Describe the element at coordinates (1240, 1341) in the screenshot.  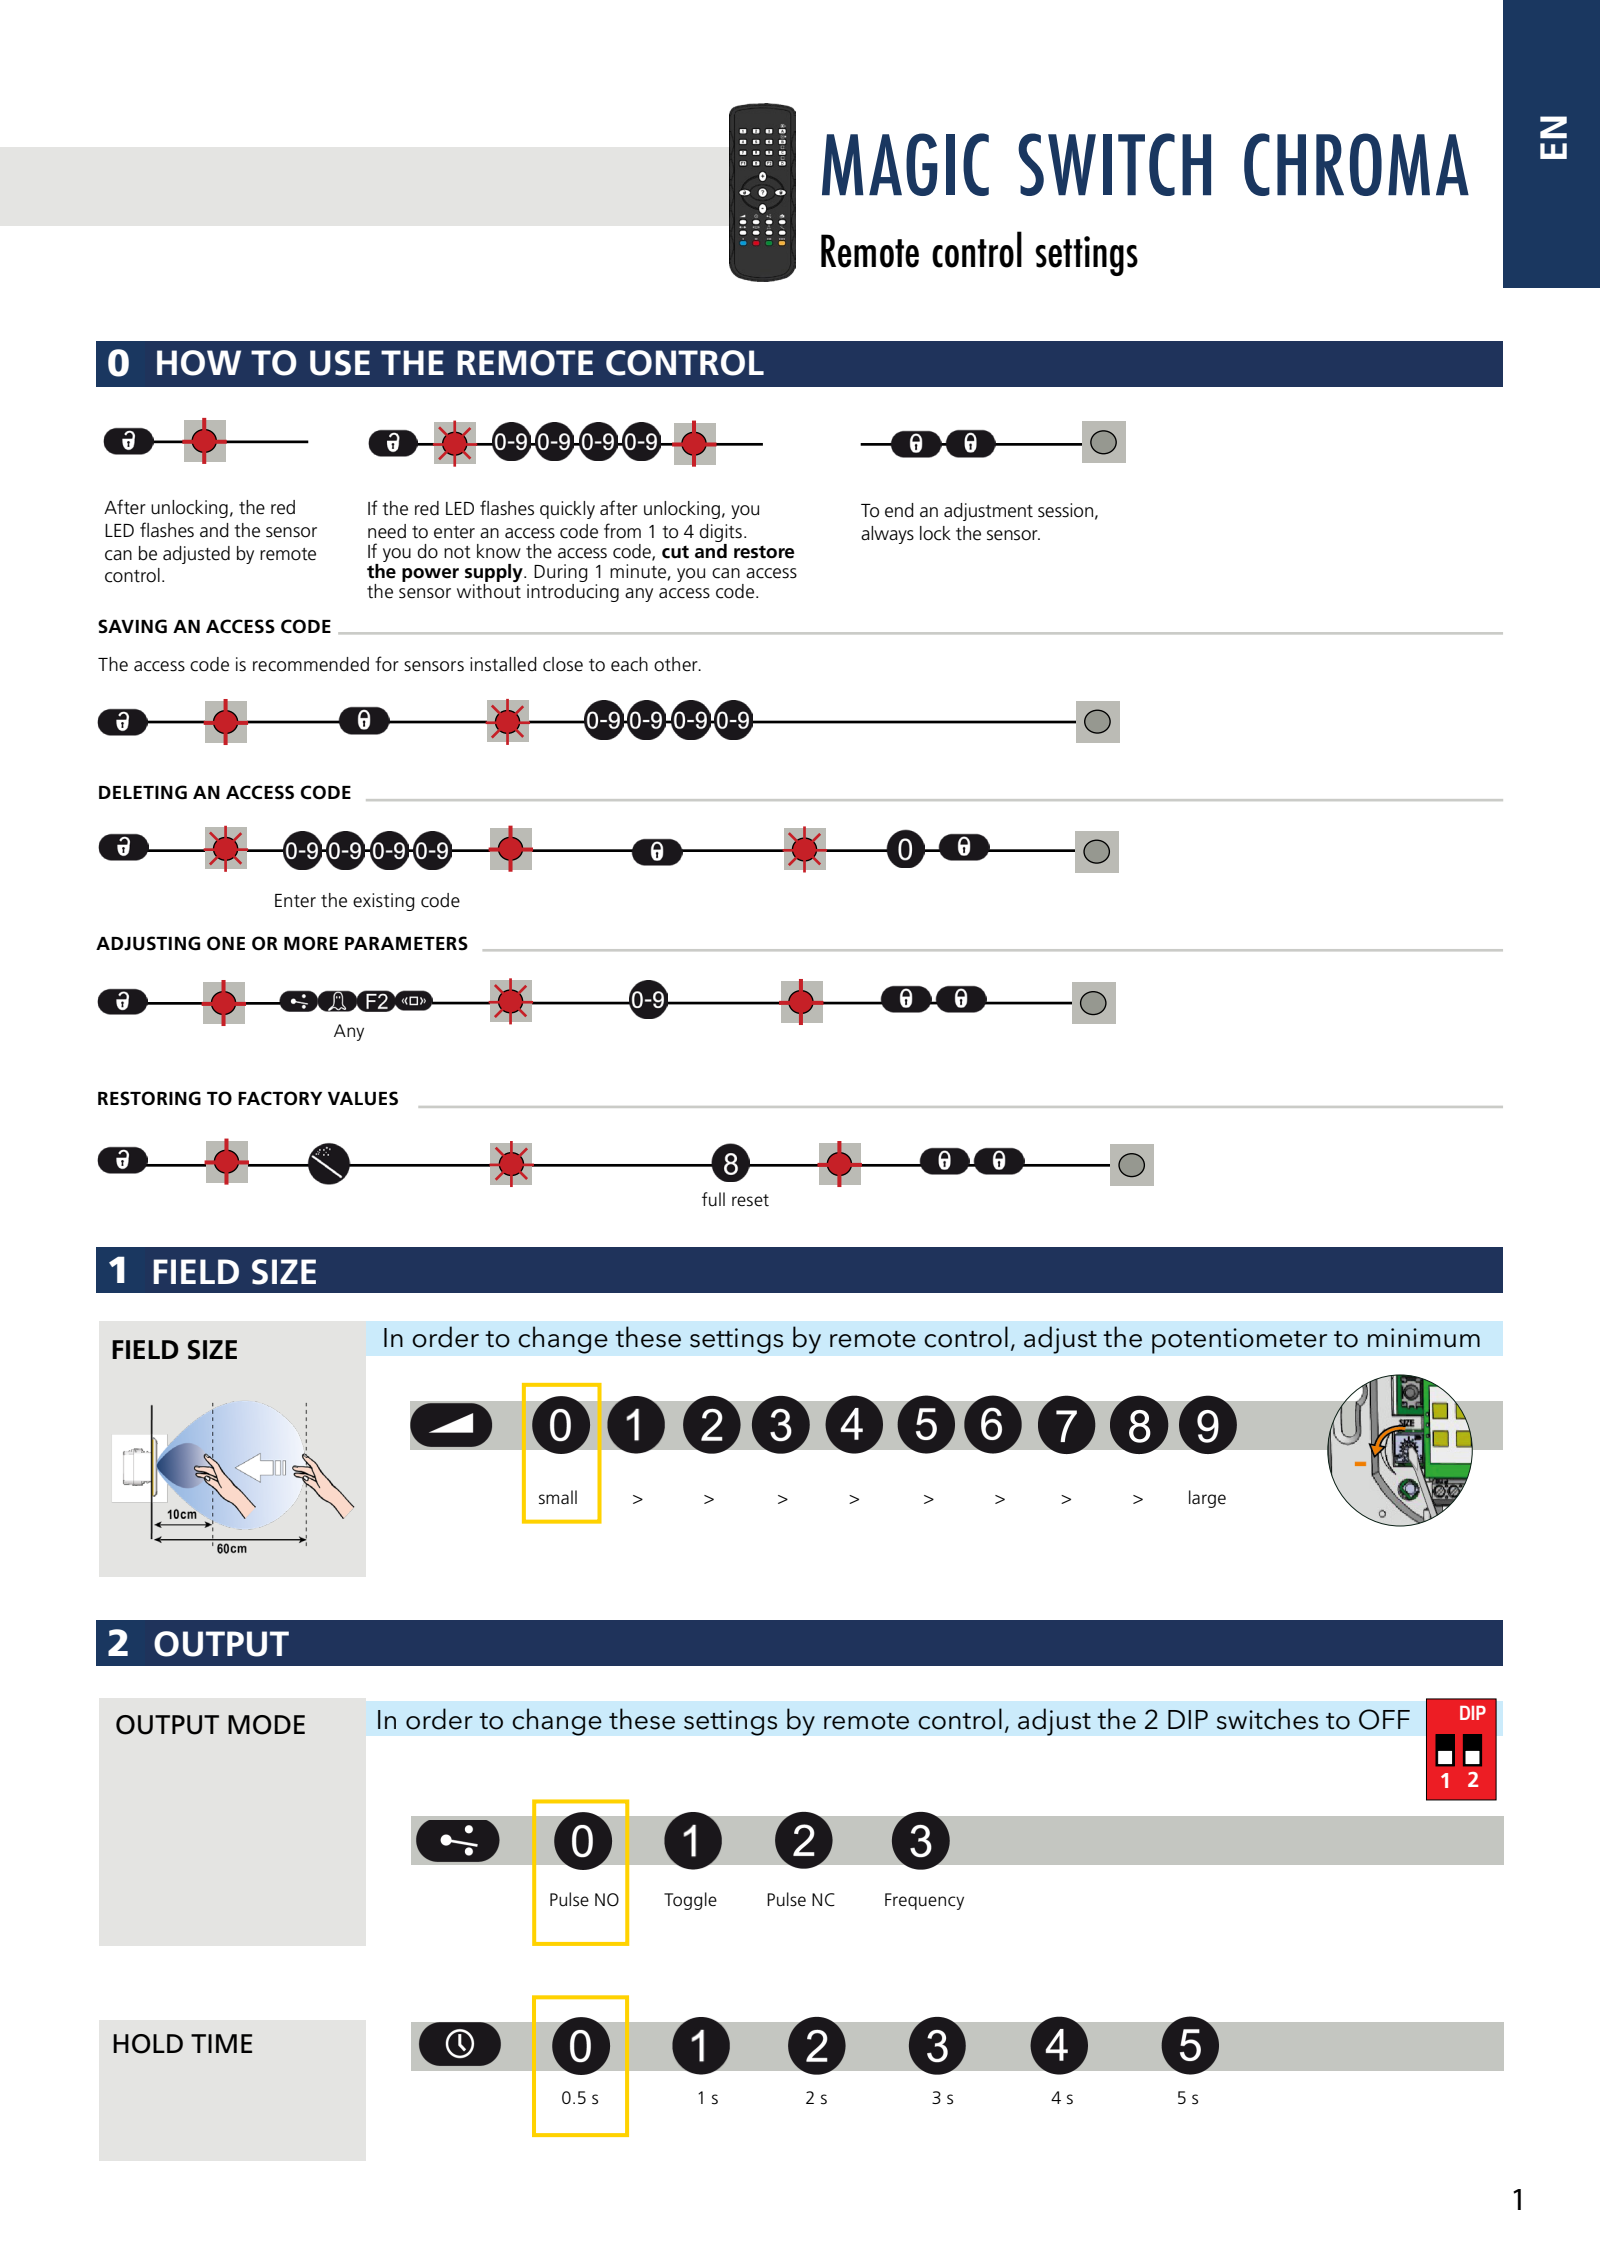
I see `potentiometer` at that location.
